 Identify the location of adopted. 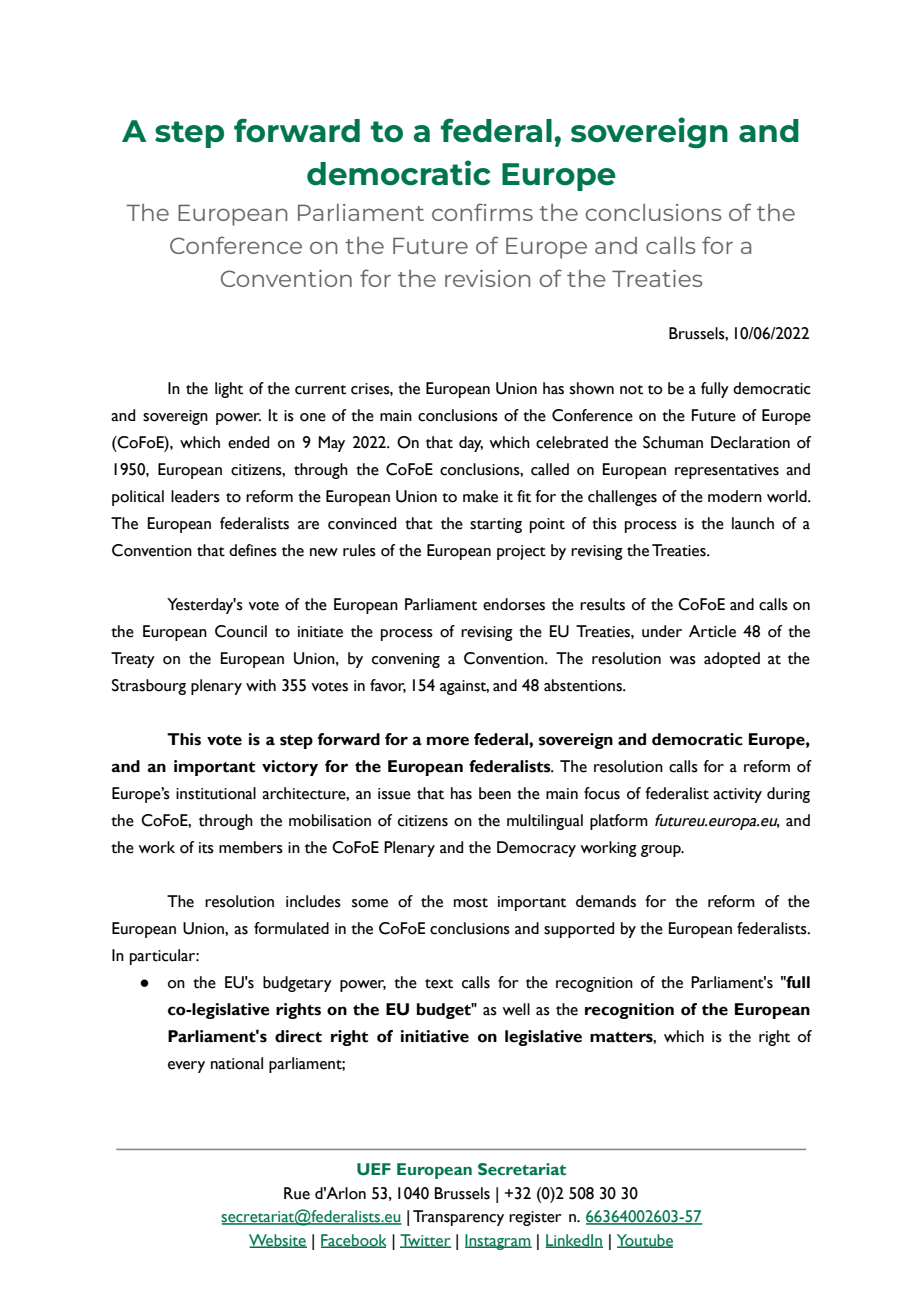
(732, 660).
